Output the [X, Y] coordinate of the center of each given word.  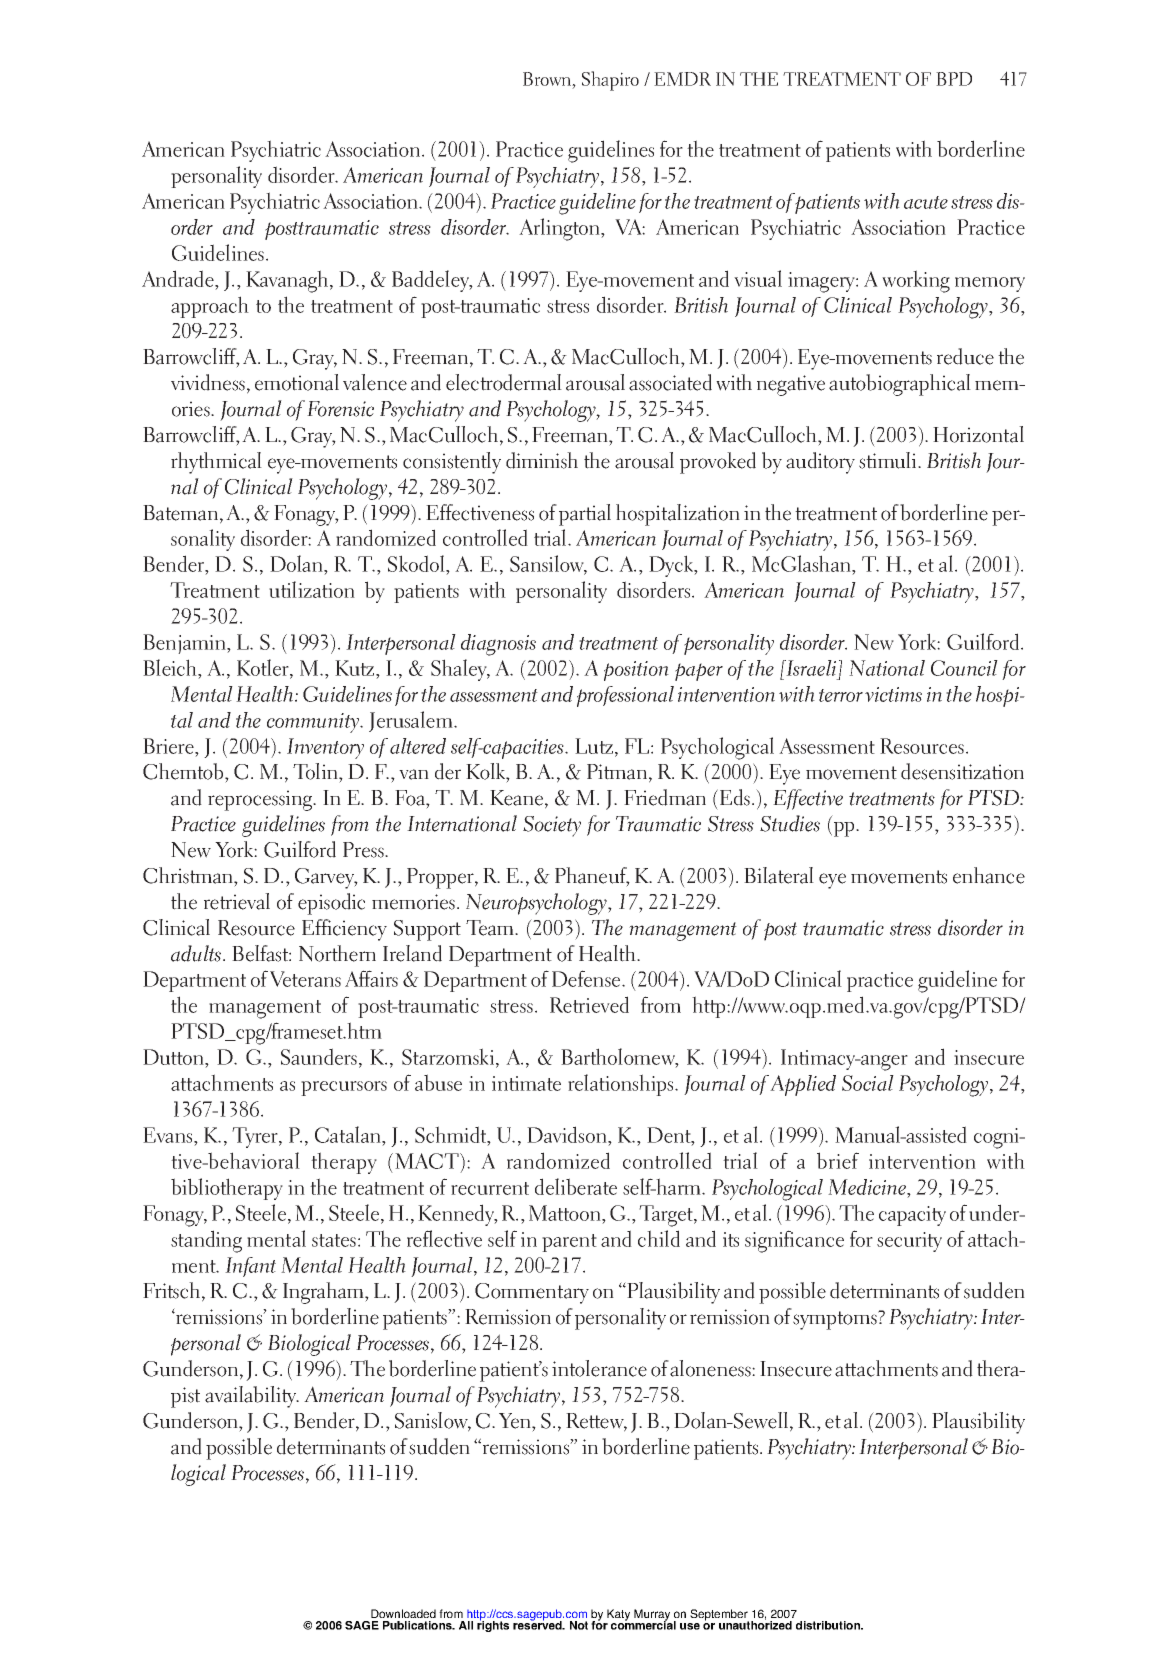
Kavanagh [288, 281]
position [636, 671]
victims [893, 694]
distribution [829, 1625]
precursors [344, 1088]
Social [868, 1083]
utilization [312, 589]
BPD [954, 79]
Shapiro [610, 81]
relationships [622, 1085]
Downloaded [403, 1613]
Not [579, 1625]
